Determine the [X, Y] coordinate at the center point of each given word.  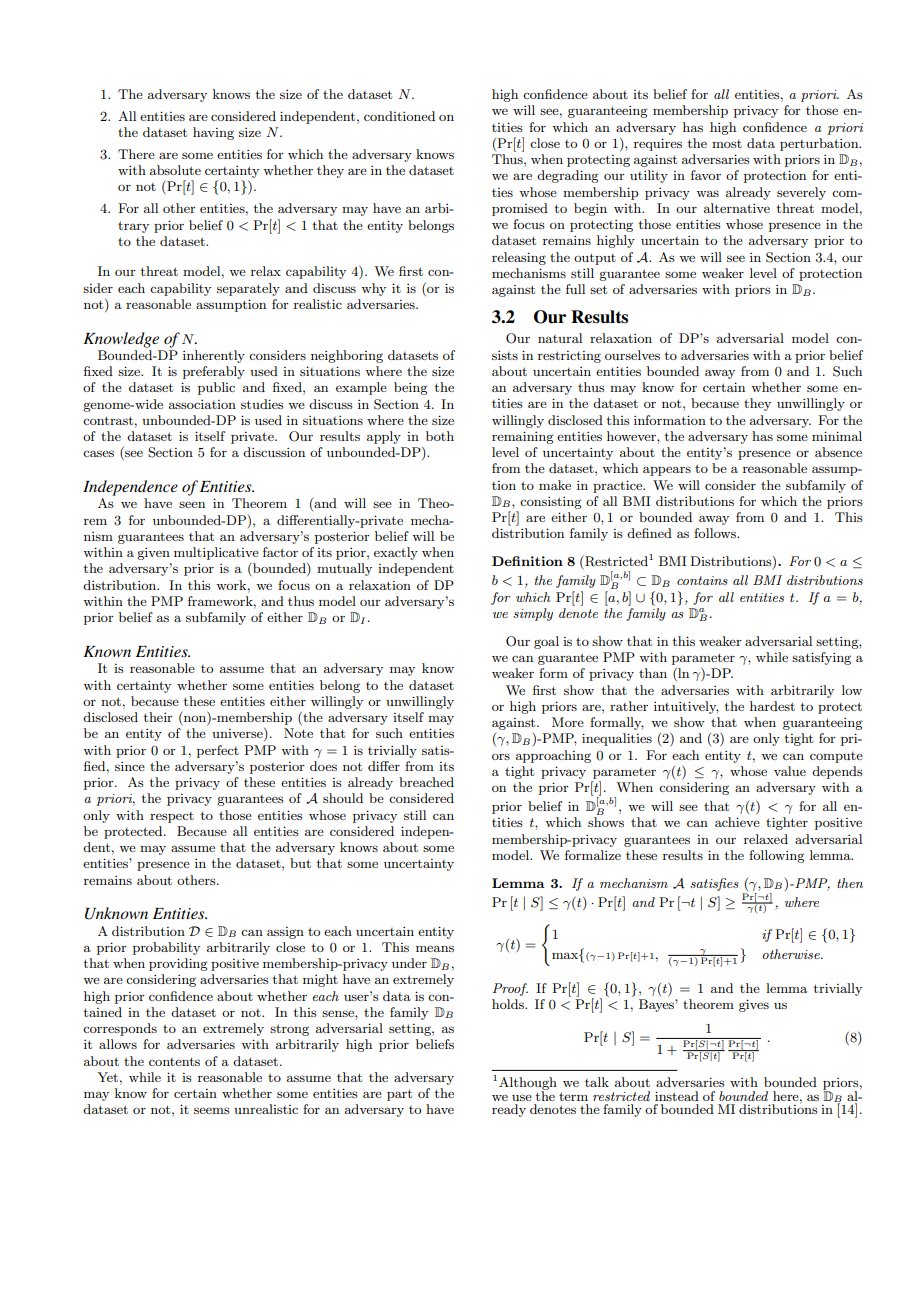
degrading [568, 176]
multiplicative [216, 553]
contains [702, 580]
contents [174, 1061]
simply [533, 614]
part [399, 1095]
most [727, 144]
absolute [175, 170]
